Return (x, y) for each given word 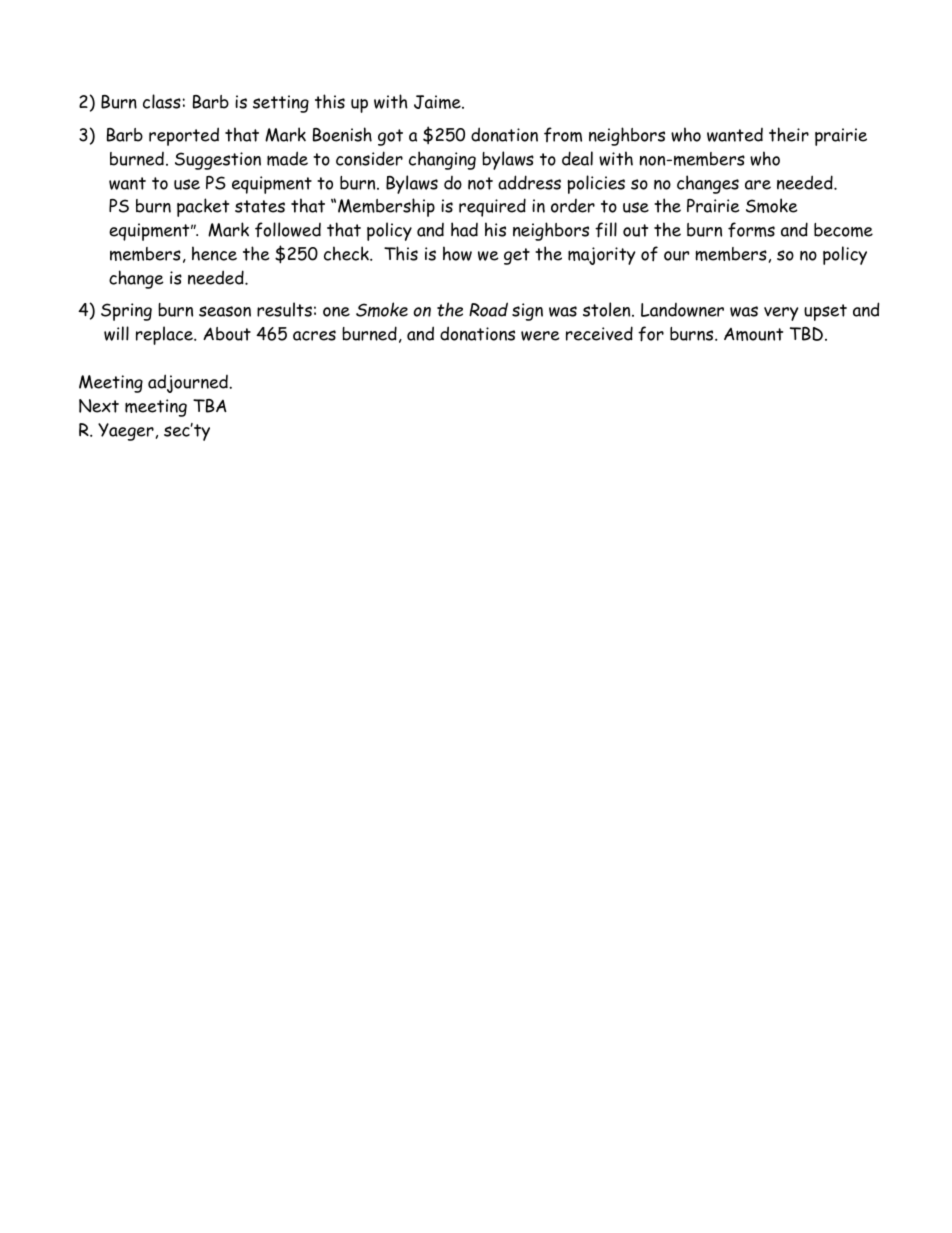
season (225, 311)
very (781, 314)
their (789, 134)
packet (203, 207)
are (758, 185)
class (162, 101)
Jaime (438, 102)
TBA (210, 406)
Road (488, 309)
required (492, 207)
